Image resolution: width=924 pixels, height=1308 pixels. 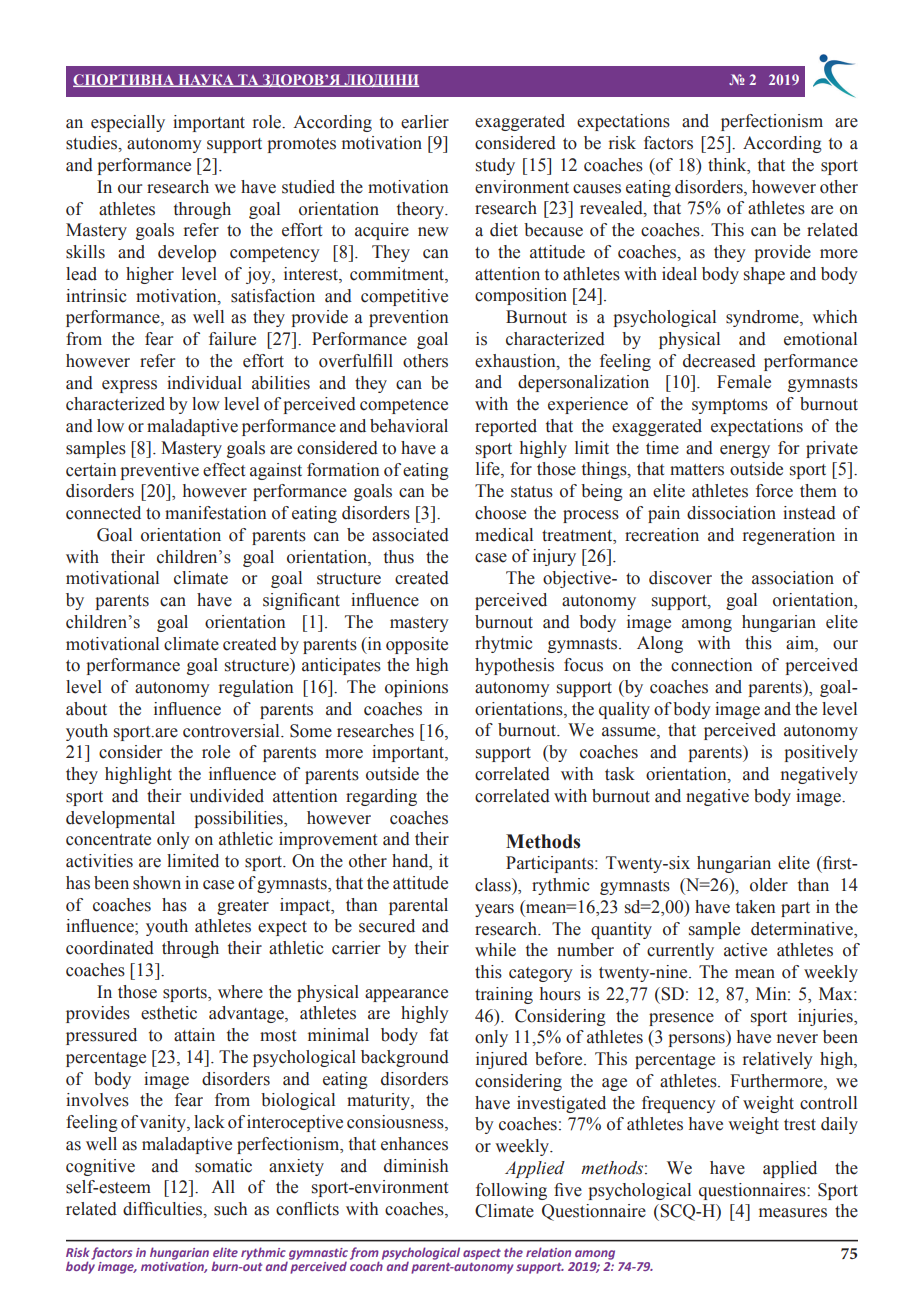 I want to click on older, so click(x=769, y=885).
